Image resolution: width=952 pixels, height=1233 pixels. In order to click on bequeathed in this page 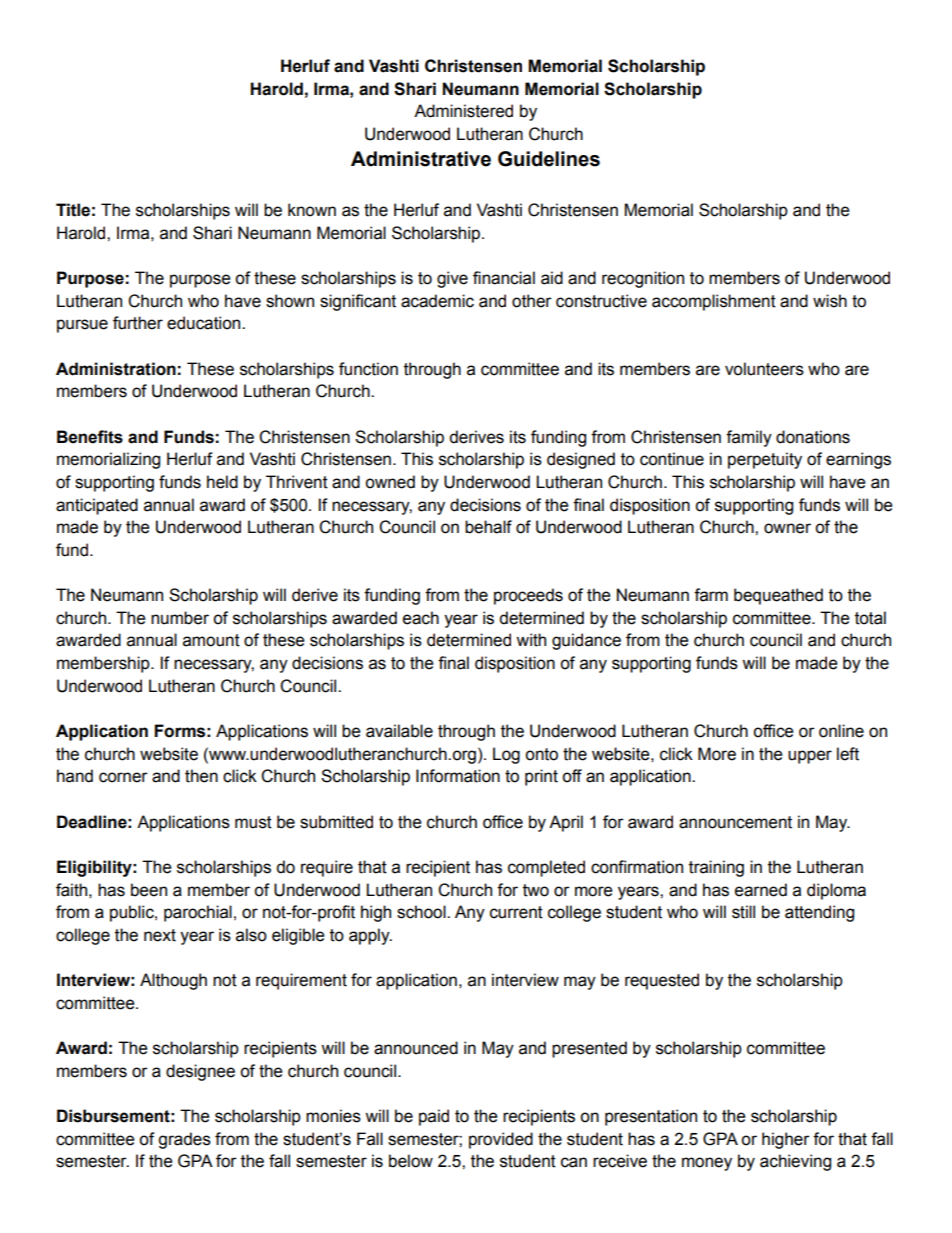, I will do `click(778, 596)`.
